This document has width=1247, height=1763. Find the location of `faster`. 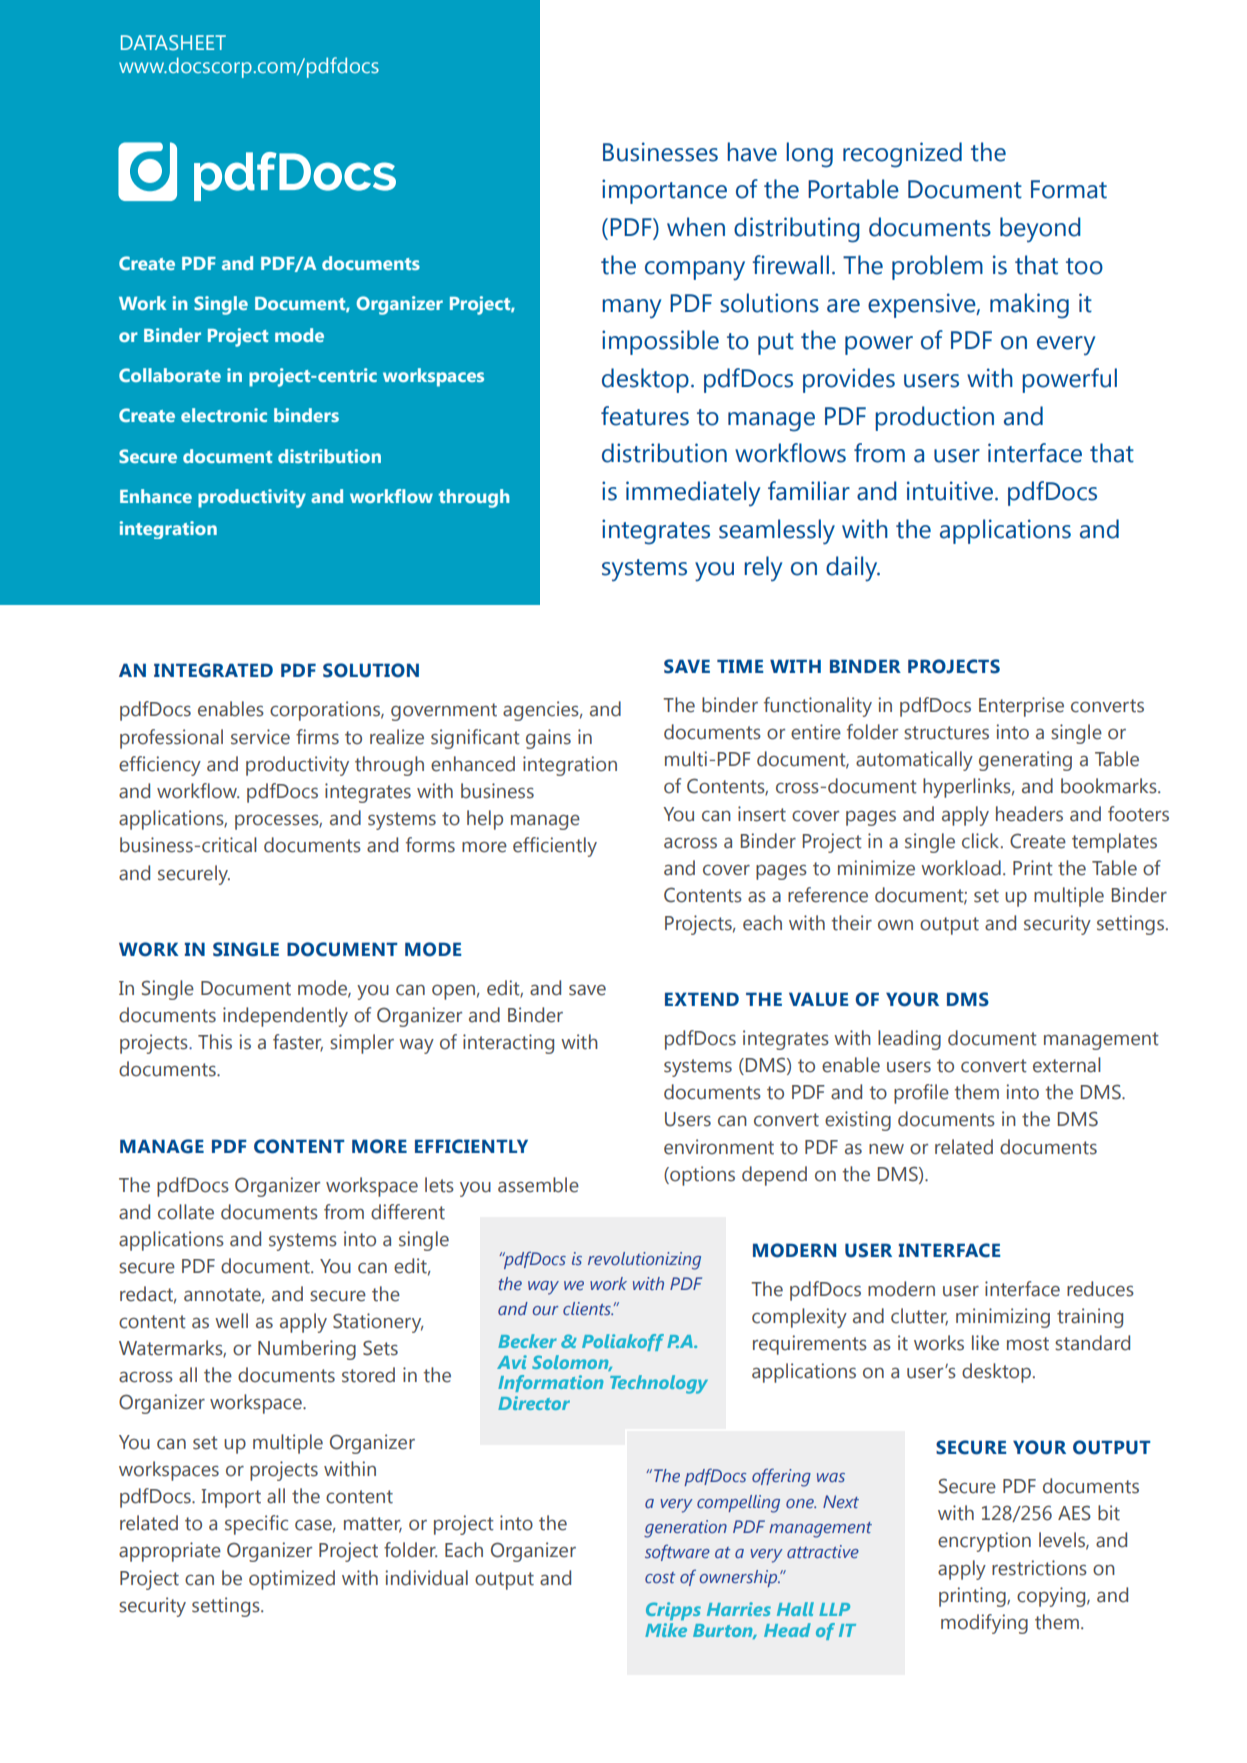

faster is located at coordinates (298, 1043).
